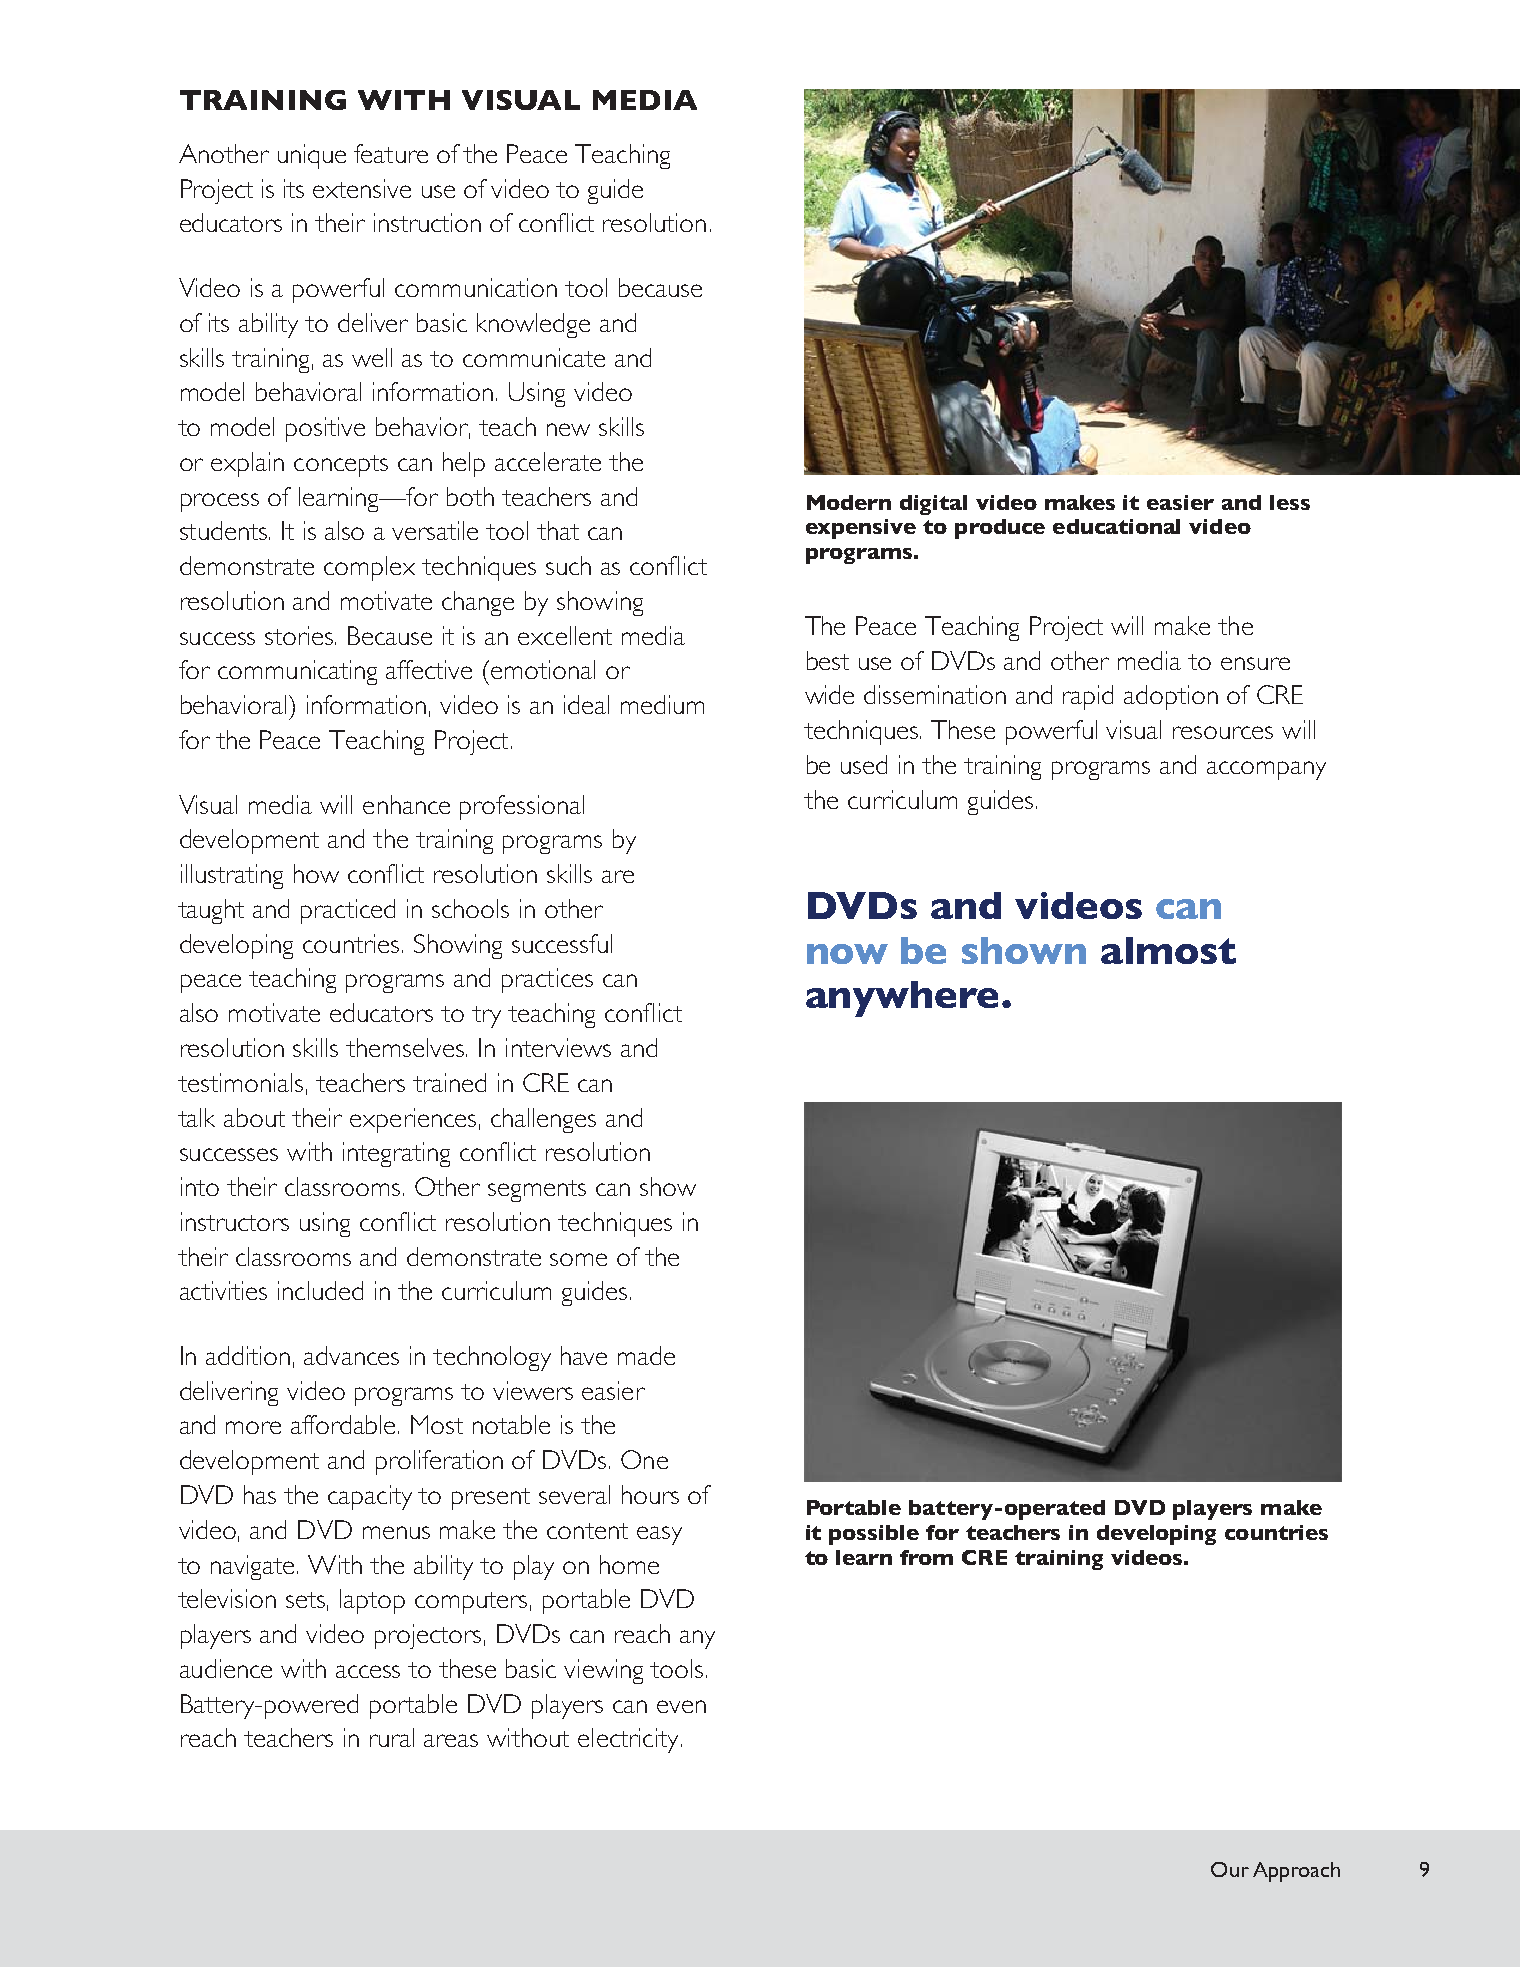 The image size is (1520, 1967). I want to click on extensive, so click(362, 188).
